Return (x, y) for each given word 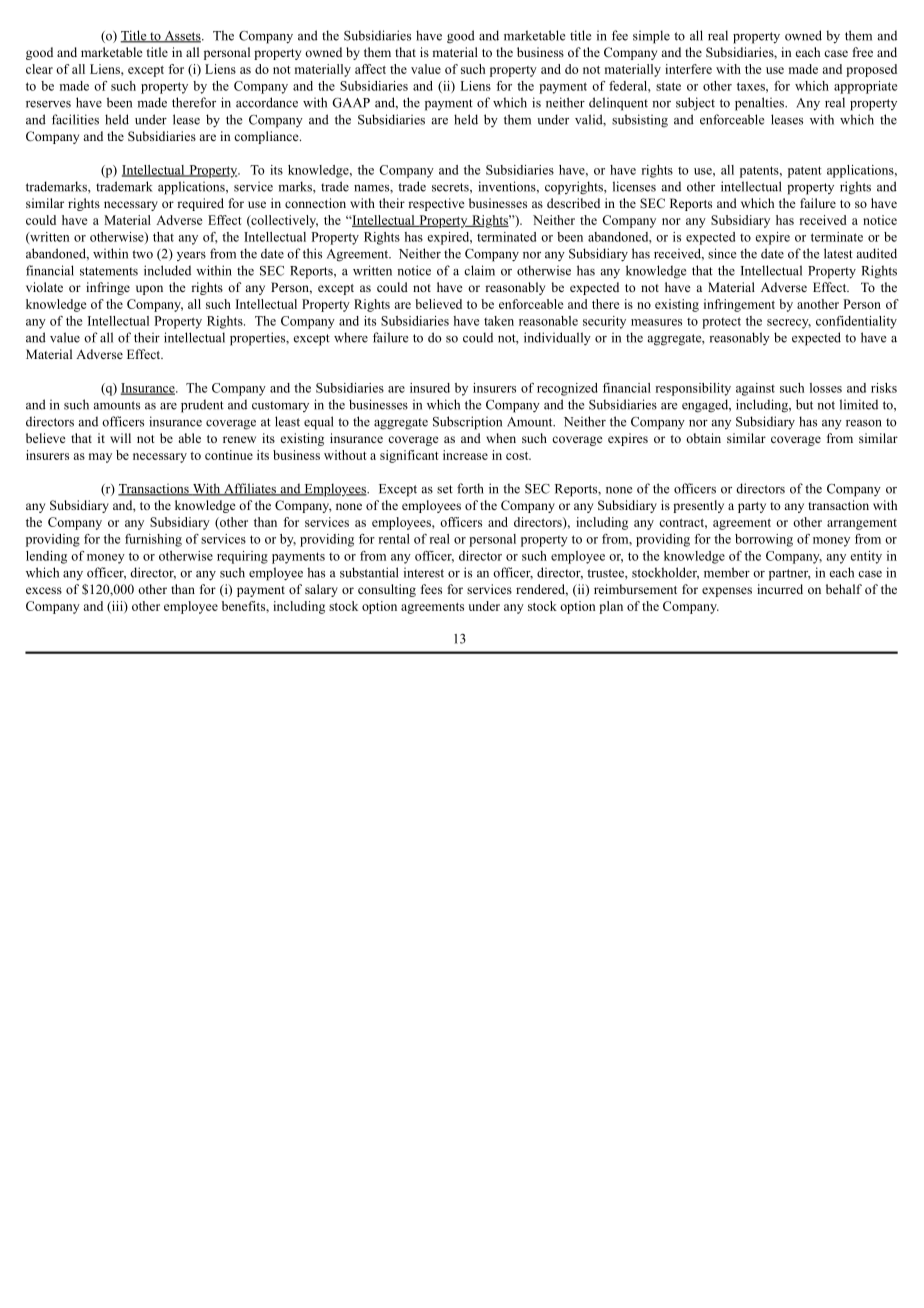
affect (370, 69)
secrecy (789, 324)
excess (44, 590)
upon (149, 290)
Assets (182, 37)
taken (499, 321)
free (863, 52)
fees (431, 589)
